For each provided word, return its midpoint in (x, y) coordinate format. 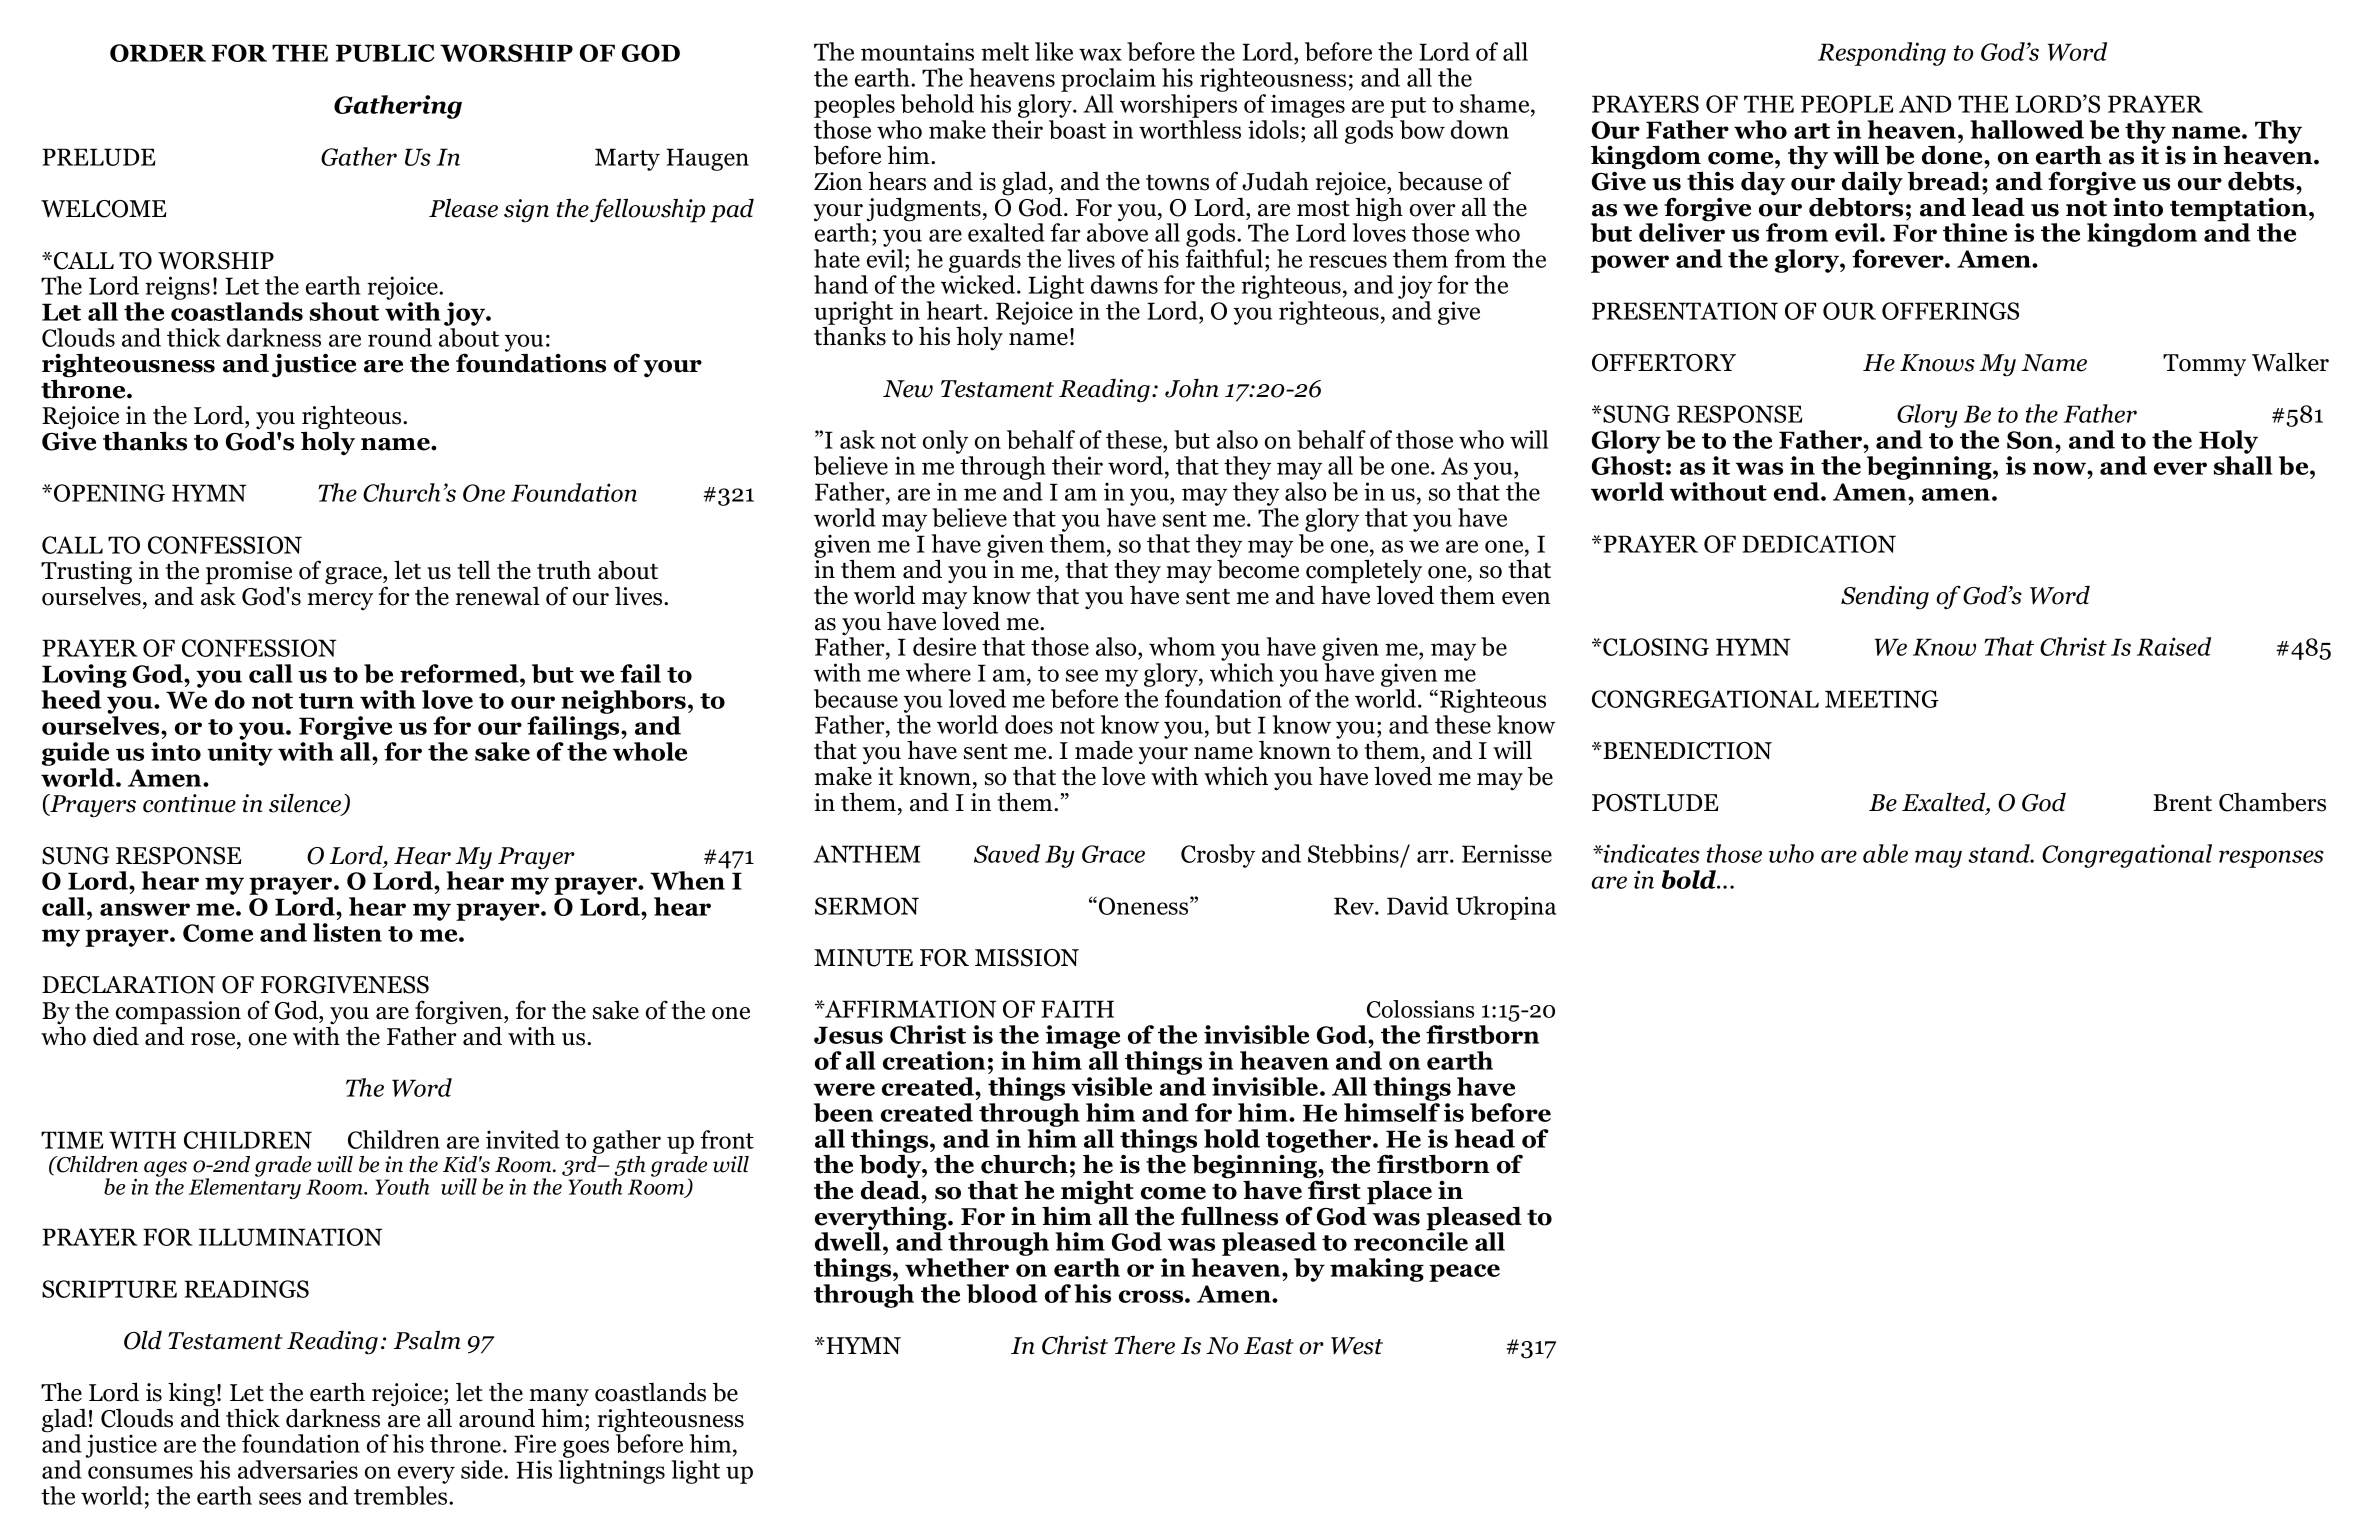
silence (306, 804)
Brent (2182, 803)
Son (2031, 440)
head (1484, 1138)
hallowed (2027, 129)
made (1104, 750)
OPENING (109, 493)
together (1320, 1142)
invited (523, 1139)
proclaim (1108, 80)
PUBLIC (385, 53)
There (1144, 1345)
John (1191, 388)
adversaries (298, 1469)
